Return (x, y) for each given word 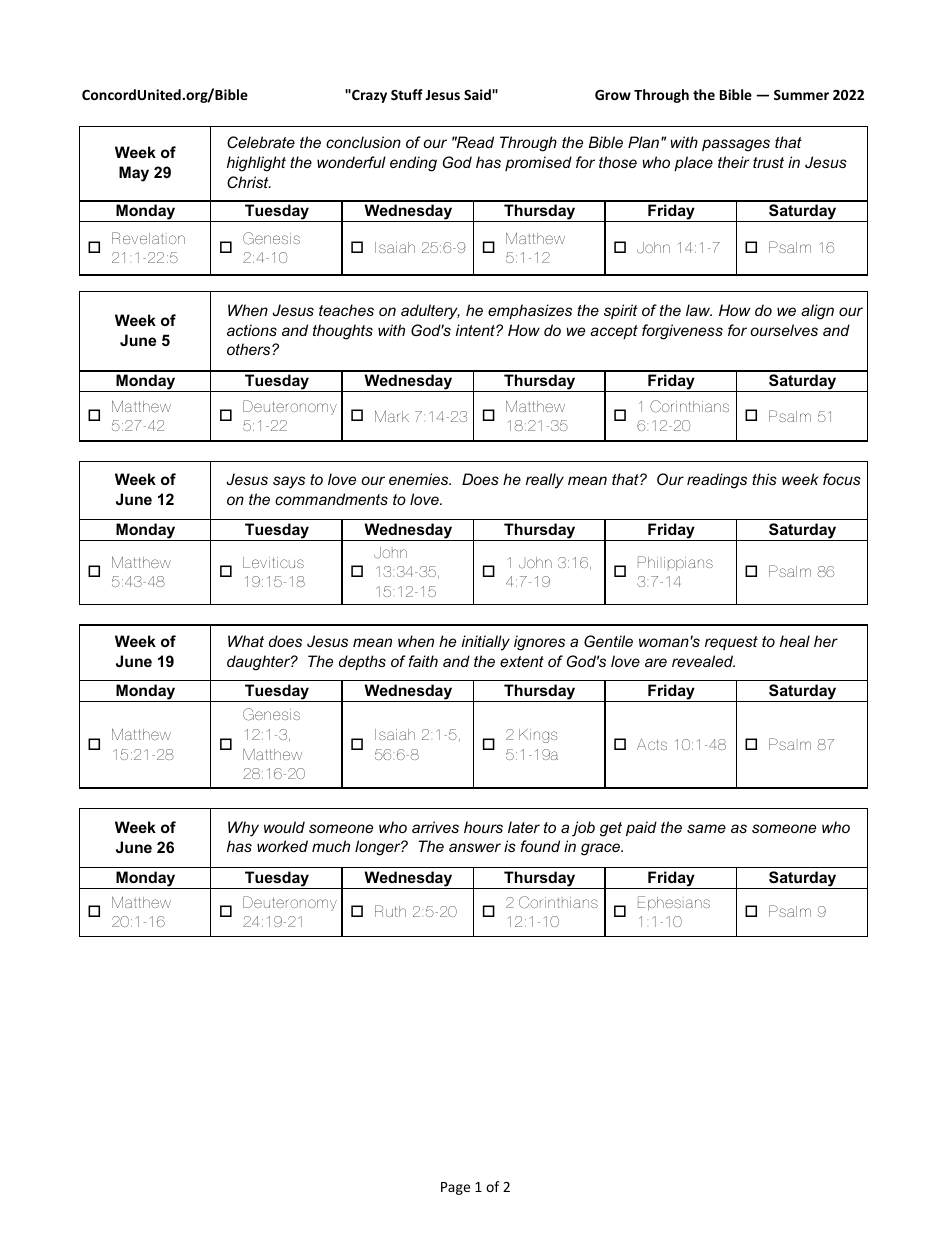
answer (475, 847)
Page (455, 1188)
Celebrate (261, 142)
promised (538, 163)
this (764, 479)
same (706, 828)
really (545, 481)
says (289, 482)
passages (736, 145)
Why (243, 829)
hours (483, 827)
